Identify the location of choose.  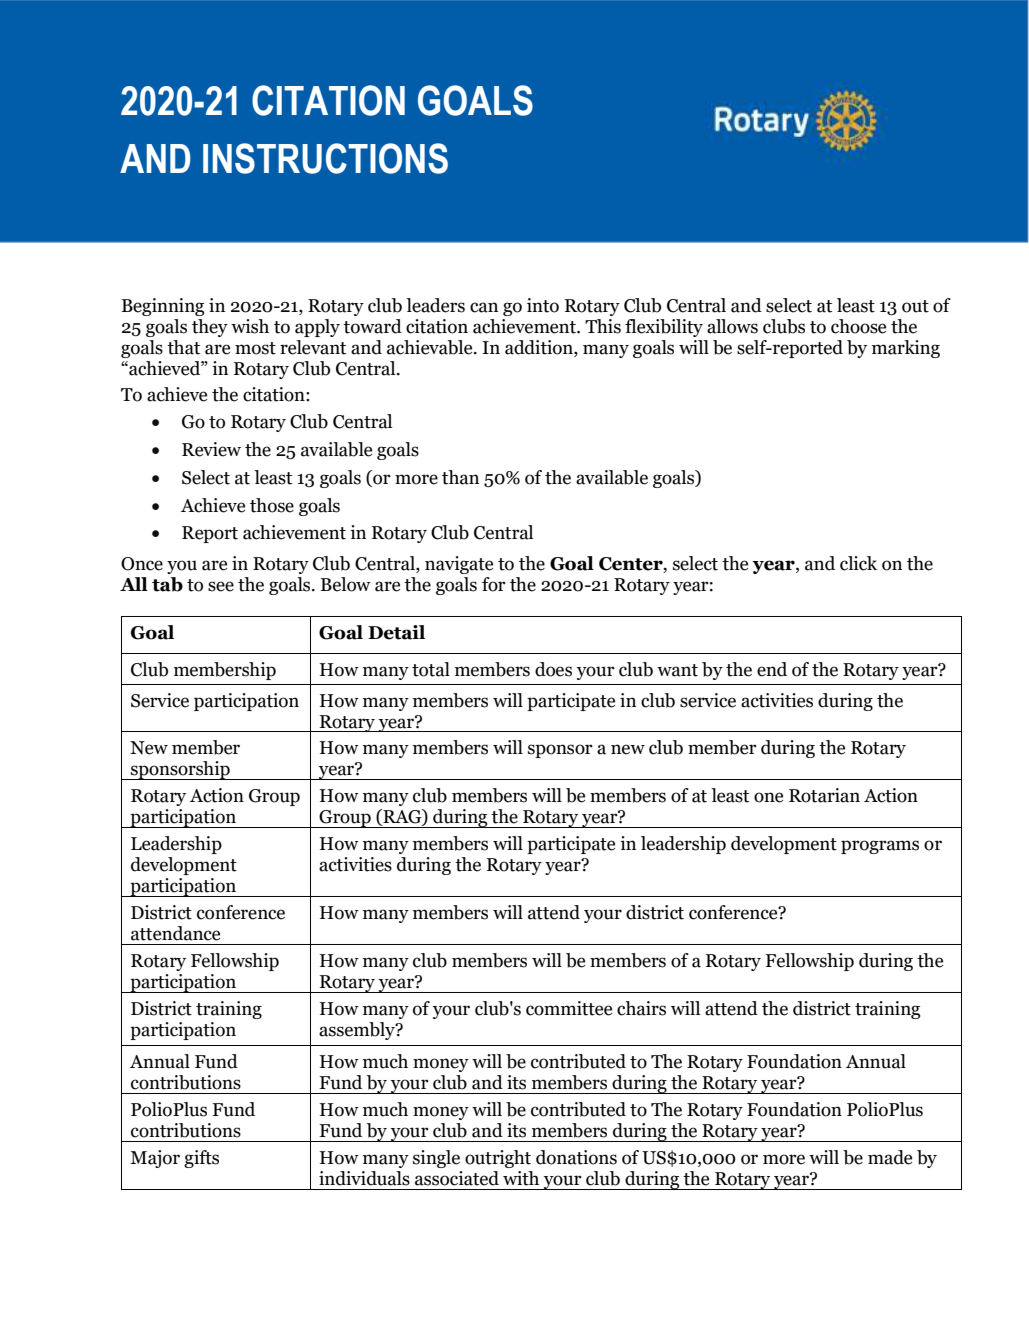
(858, 326).
